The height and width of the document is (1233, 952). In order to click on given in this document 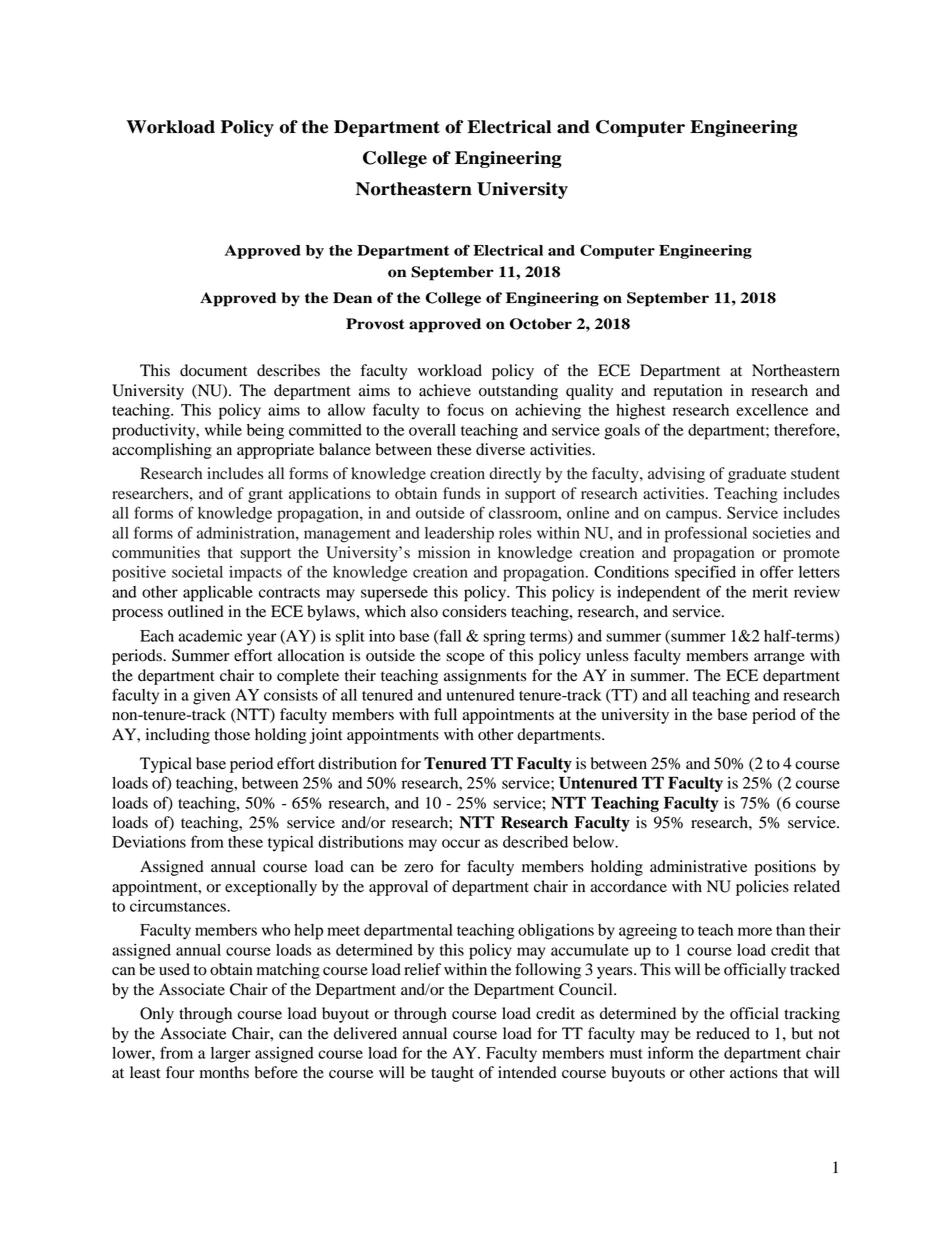, I will do `click(211, 697)`.
